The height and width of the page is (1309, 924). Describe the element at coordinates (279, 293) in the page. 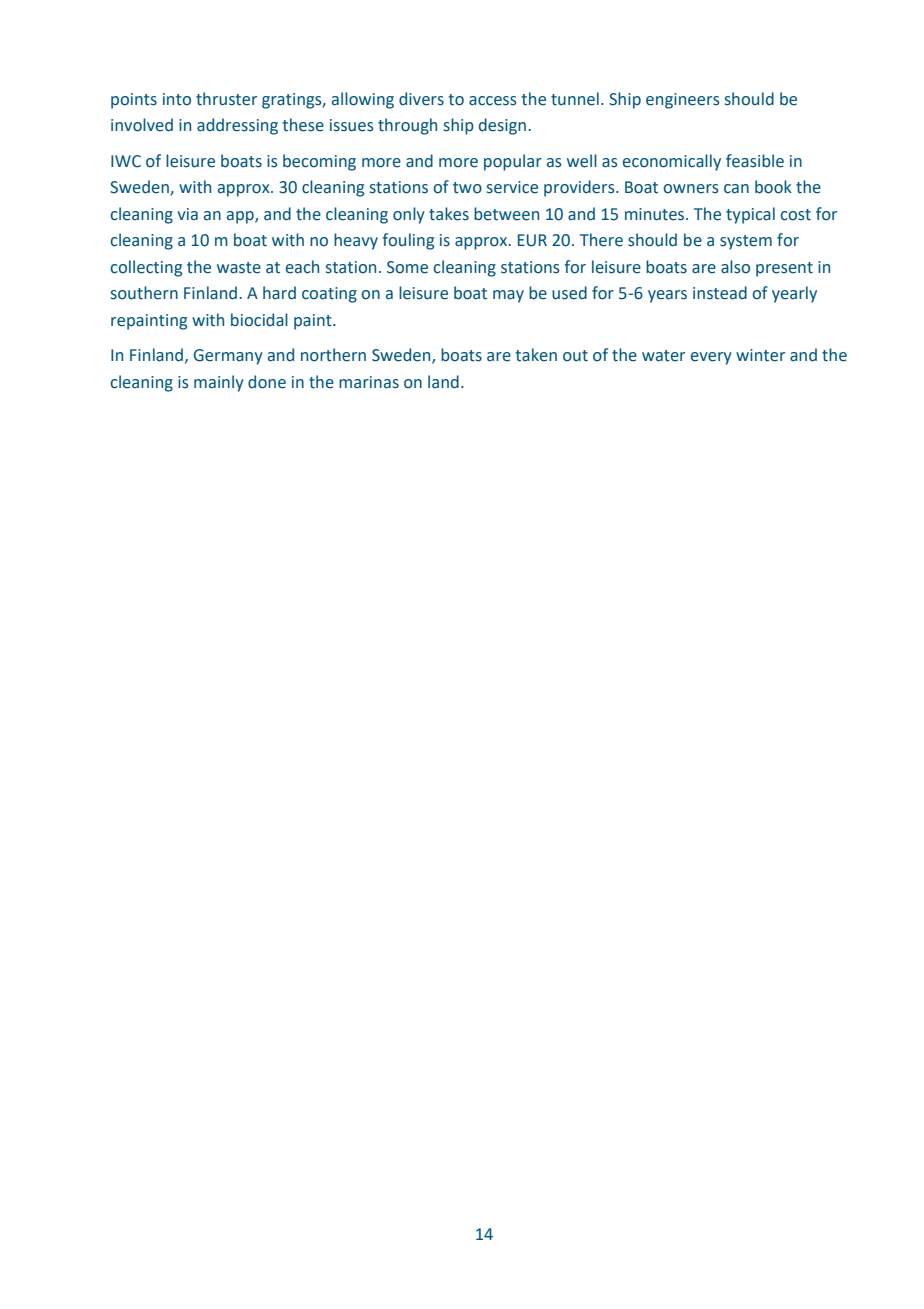

I see `hard` at that location.
